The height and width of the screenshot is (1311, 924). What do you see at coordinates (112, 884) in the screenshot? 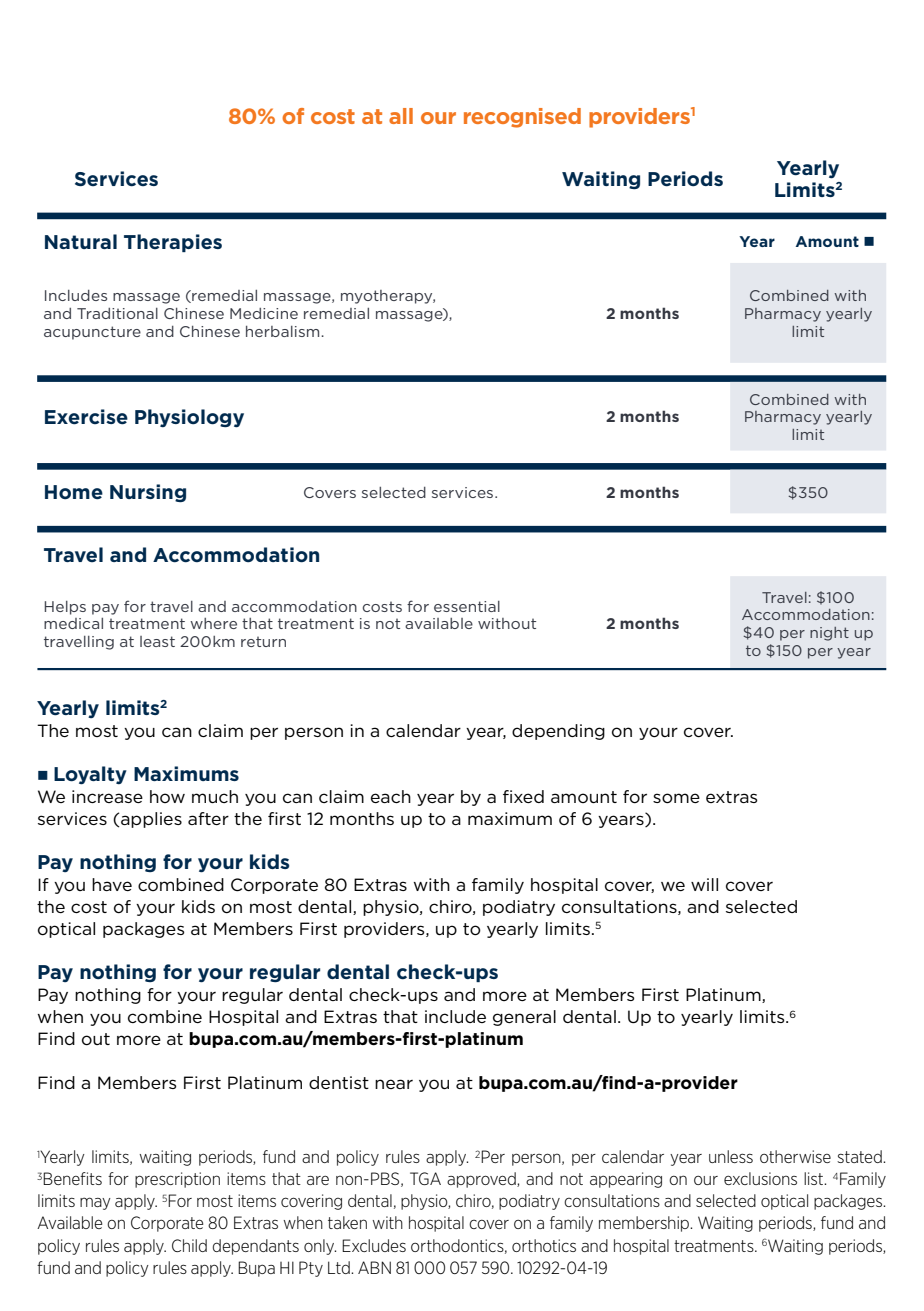
I see `have` at bounding box center [112, 884].
